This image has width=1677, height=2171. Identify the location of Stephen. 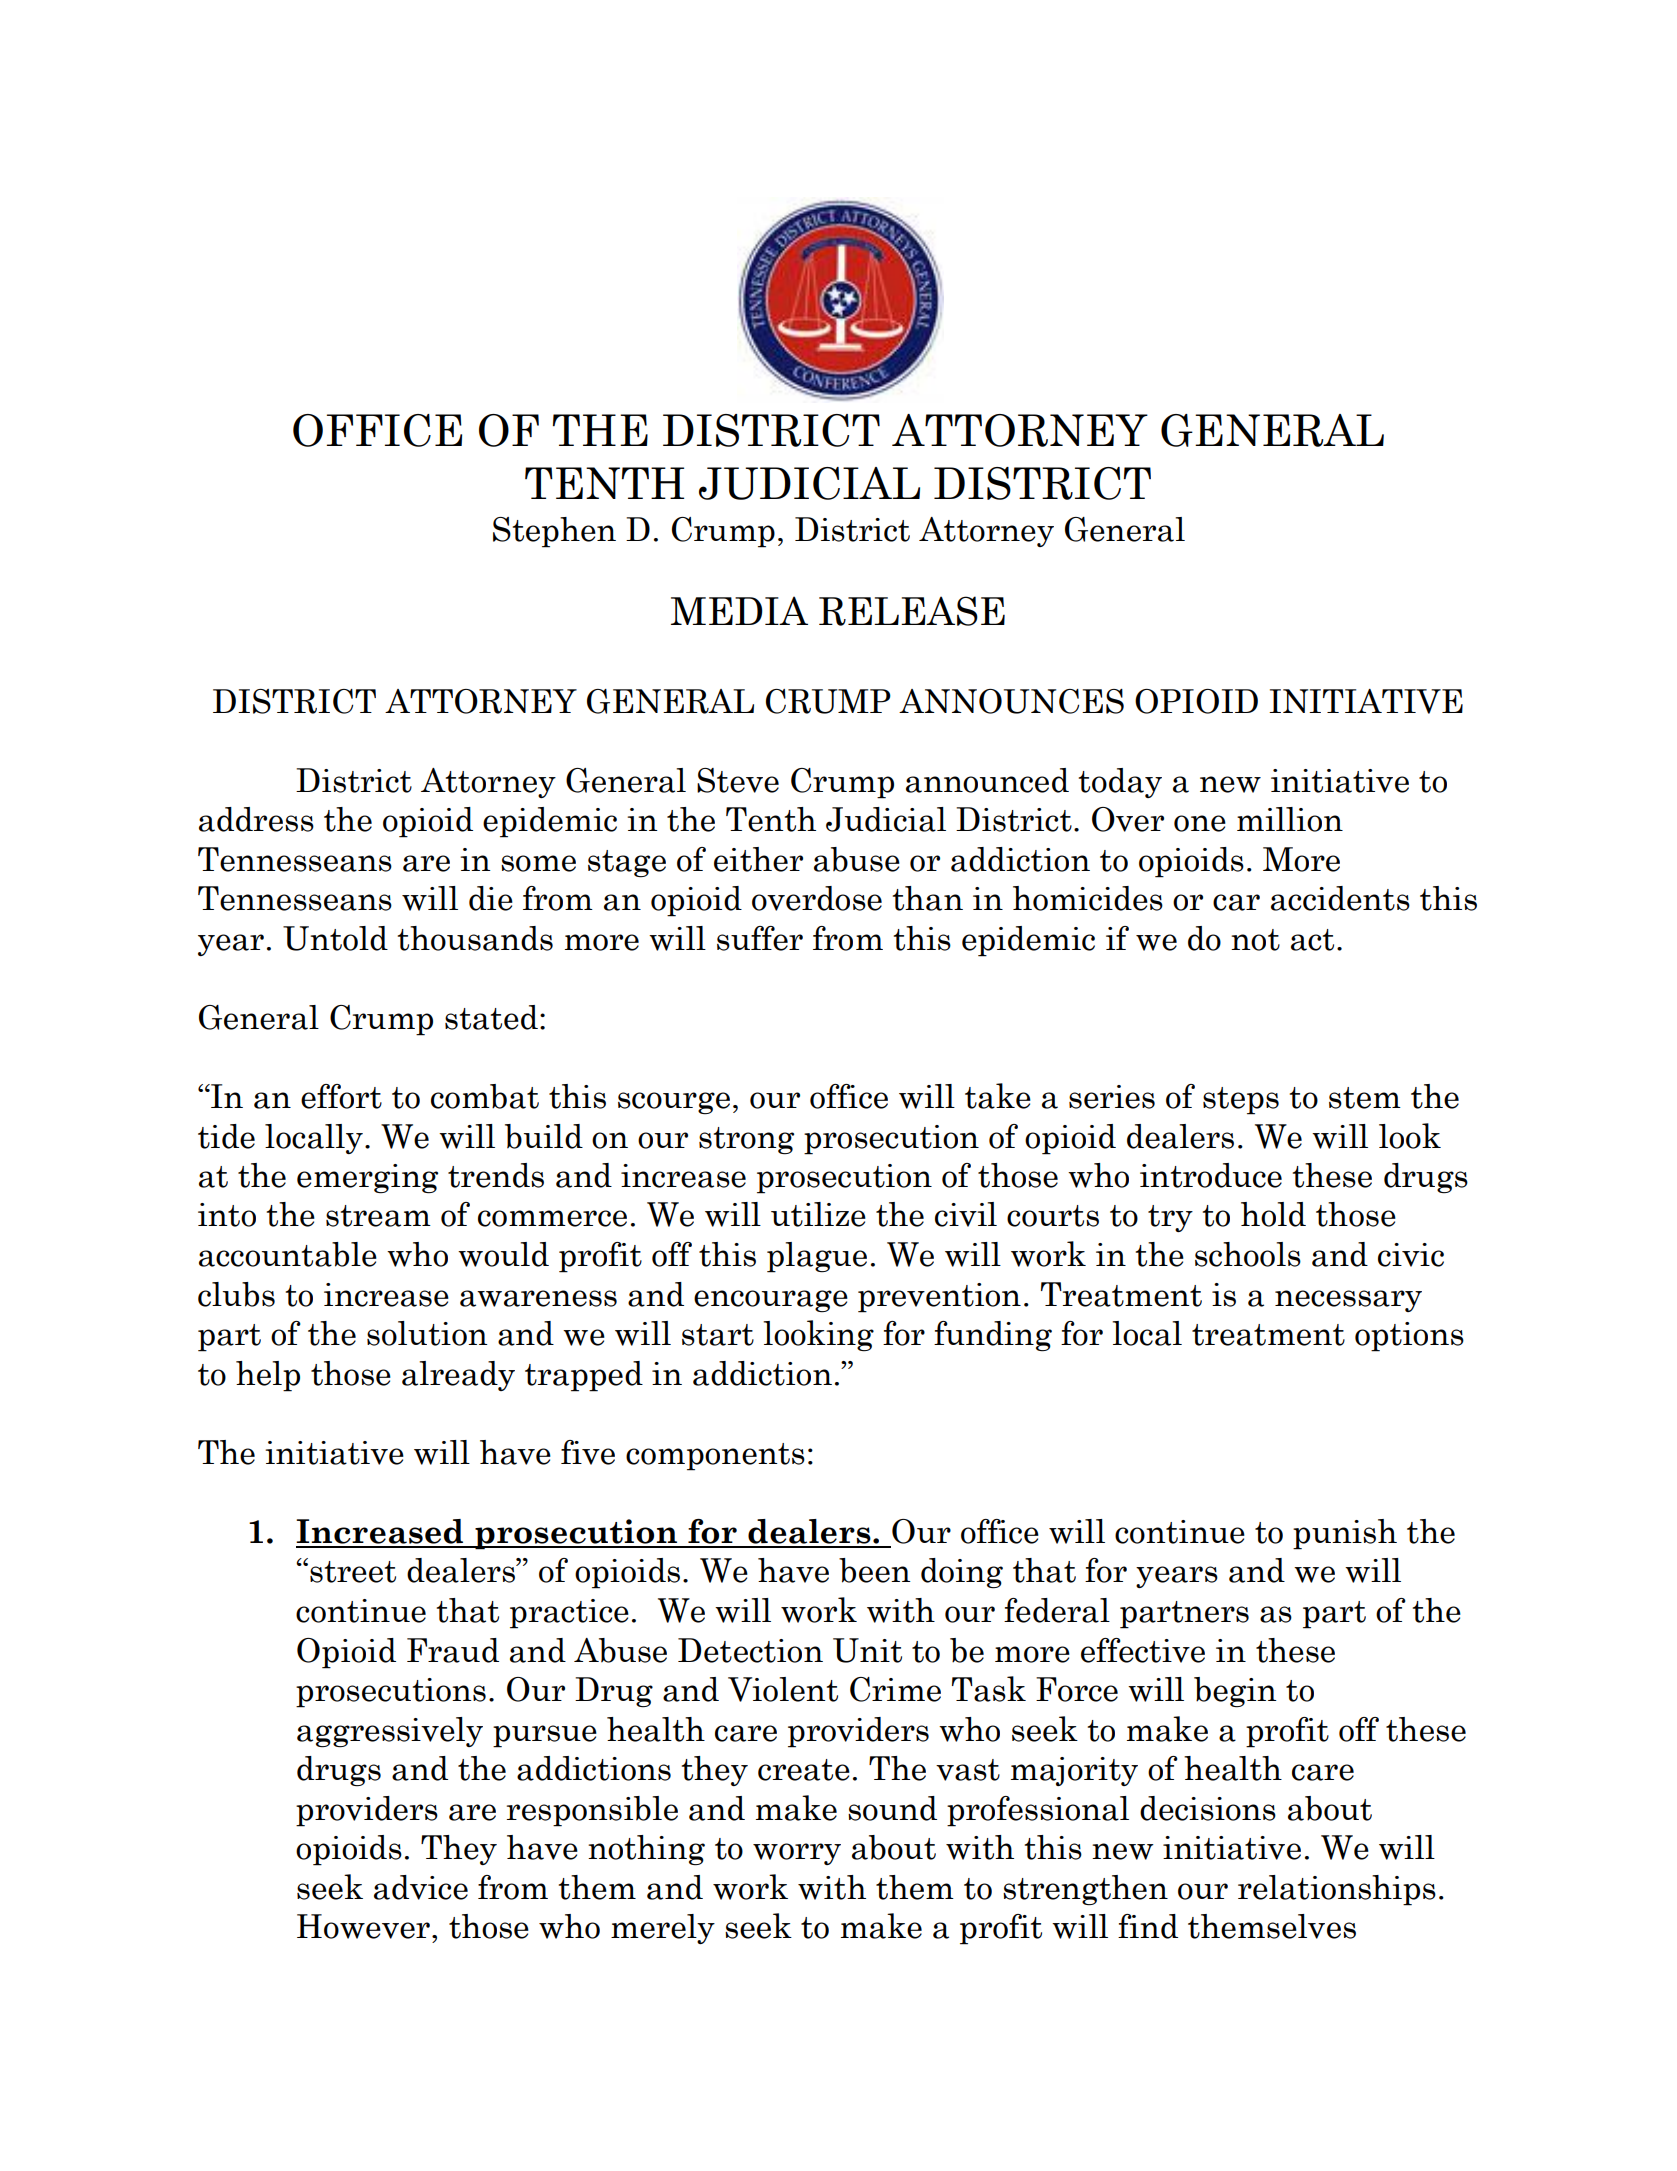
(554, 532).
